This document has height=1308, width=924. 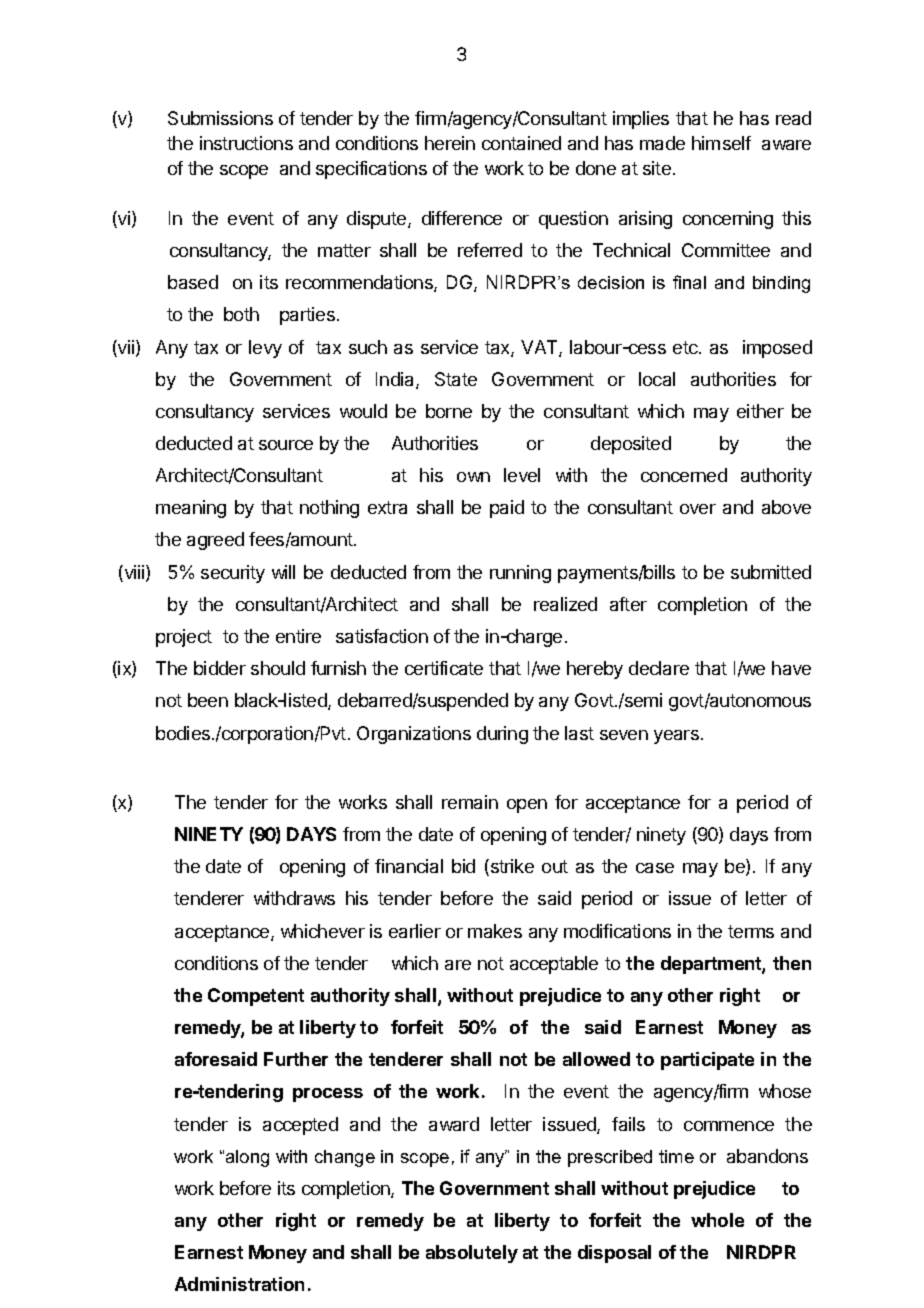 What do you see at coordinates (511, 867) in the document?
I see `strike` at bounding box center [511, 867].
